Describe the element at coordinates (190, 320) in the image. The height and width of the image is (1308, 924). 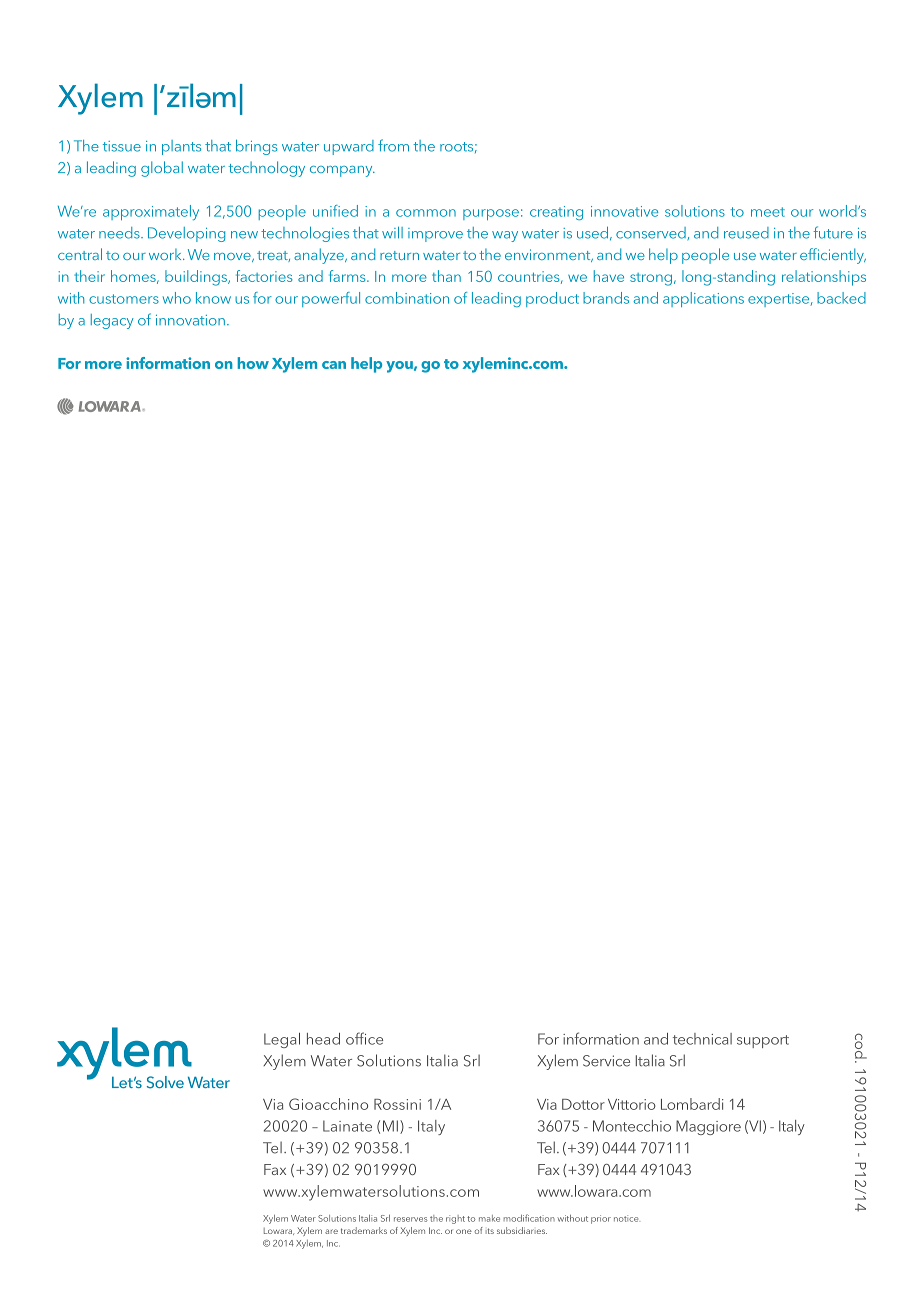
I see `innovation` at that location.
